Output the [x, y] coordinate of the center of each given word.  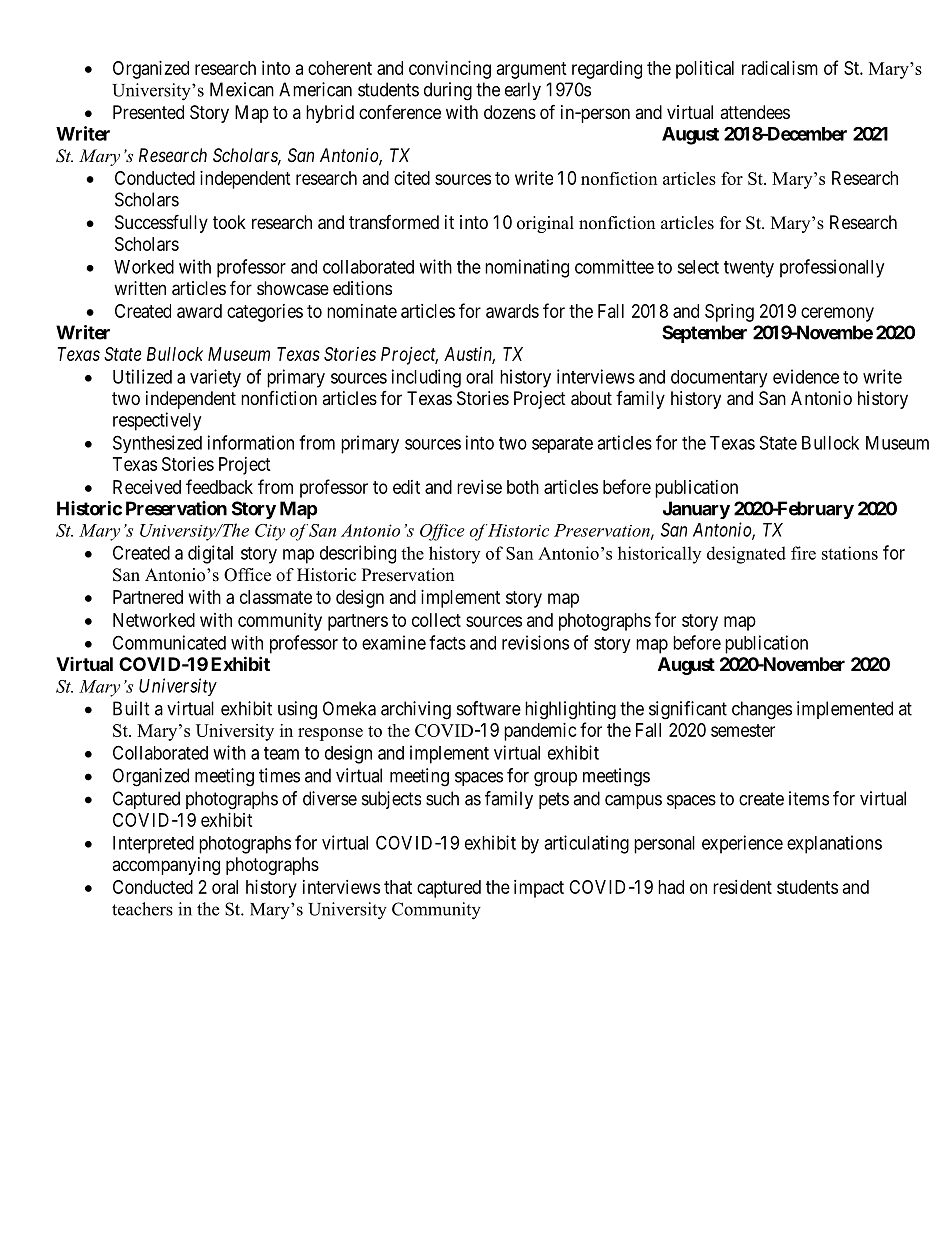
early [523, 91]
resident [742, 887]
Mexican [242, 89]
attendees [755, 112]
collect [436, 620]
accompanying [166, 866]
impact [539, 889]
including [426, 378]
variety [215, 378]
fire [803, 553]
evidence [806, 376]
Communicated [169, 642]
